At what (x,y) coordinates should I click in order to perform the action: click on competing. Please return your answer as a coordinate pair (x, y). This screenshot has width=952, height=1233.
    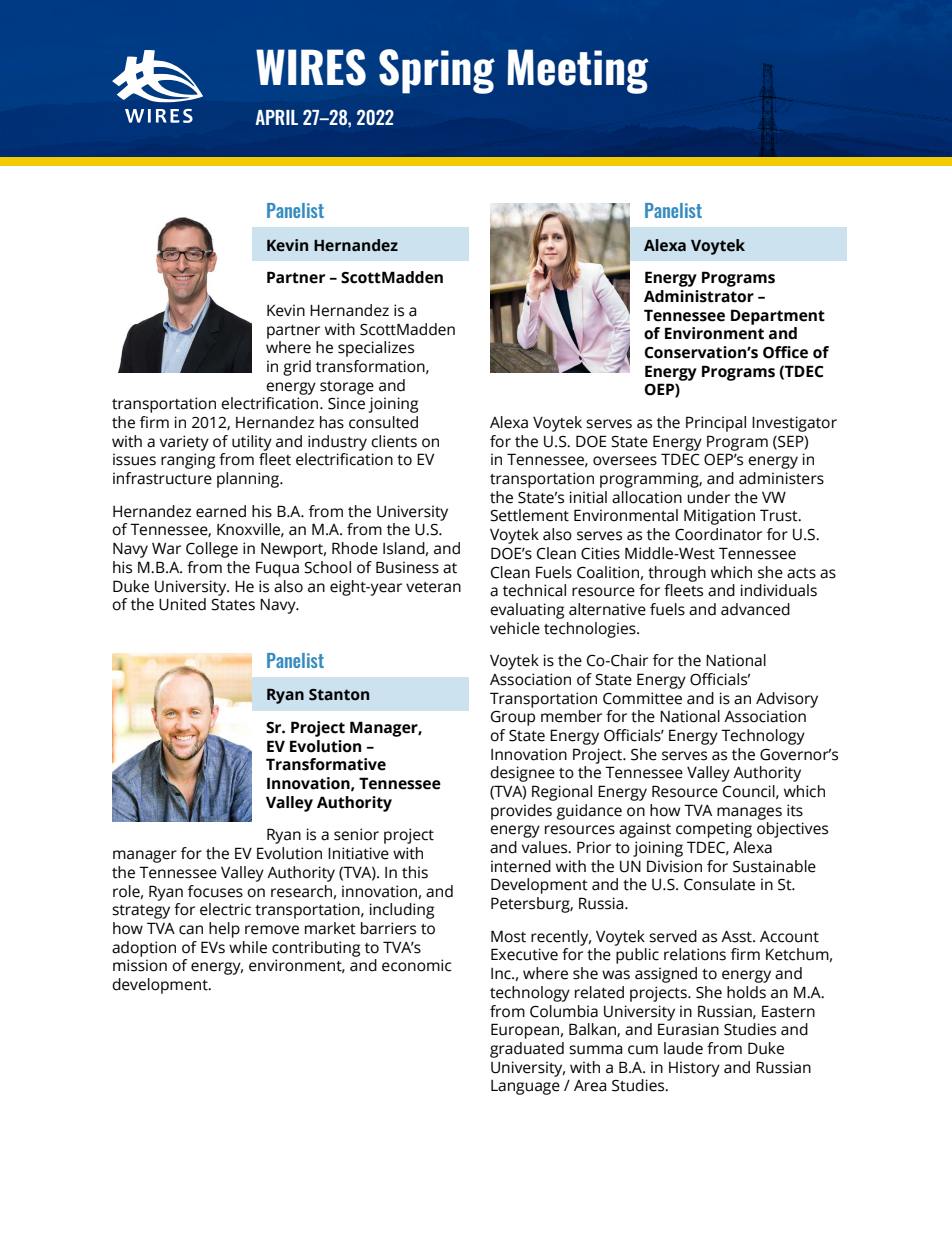
    Looking at the image, I should click on (714, 830).
